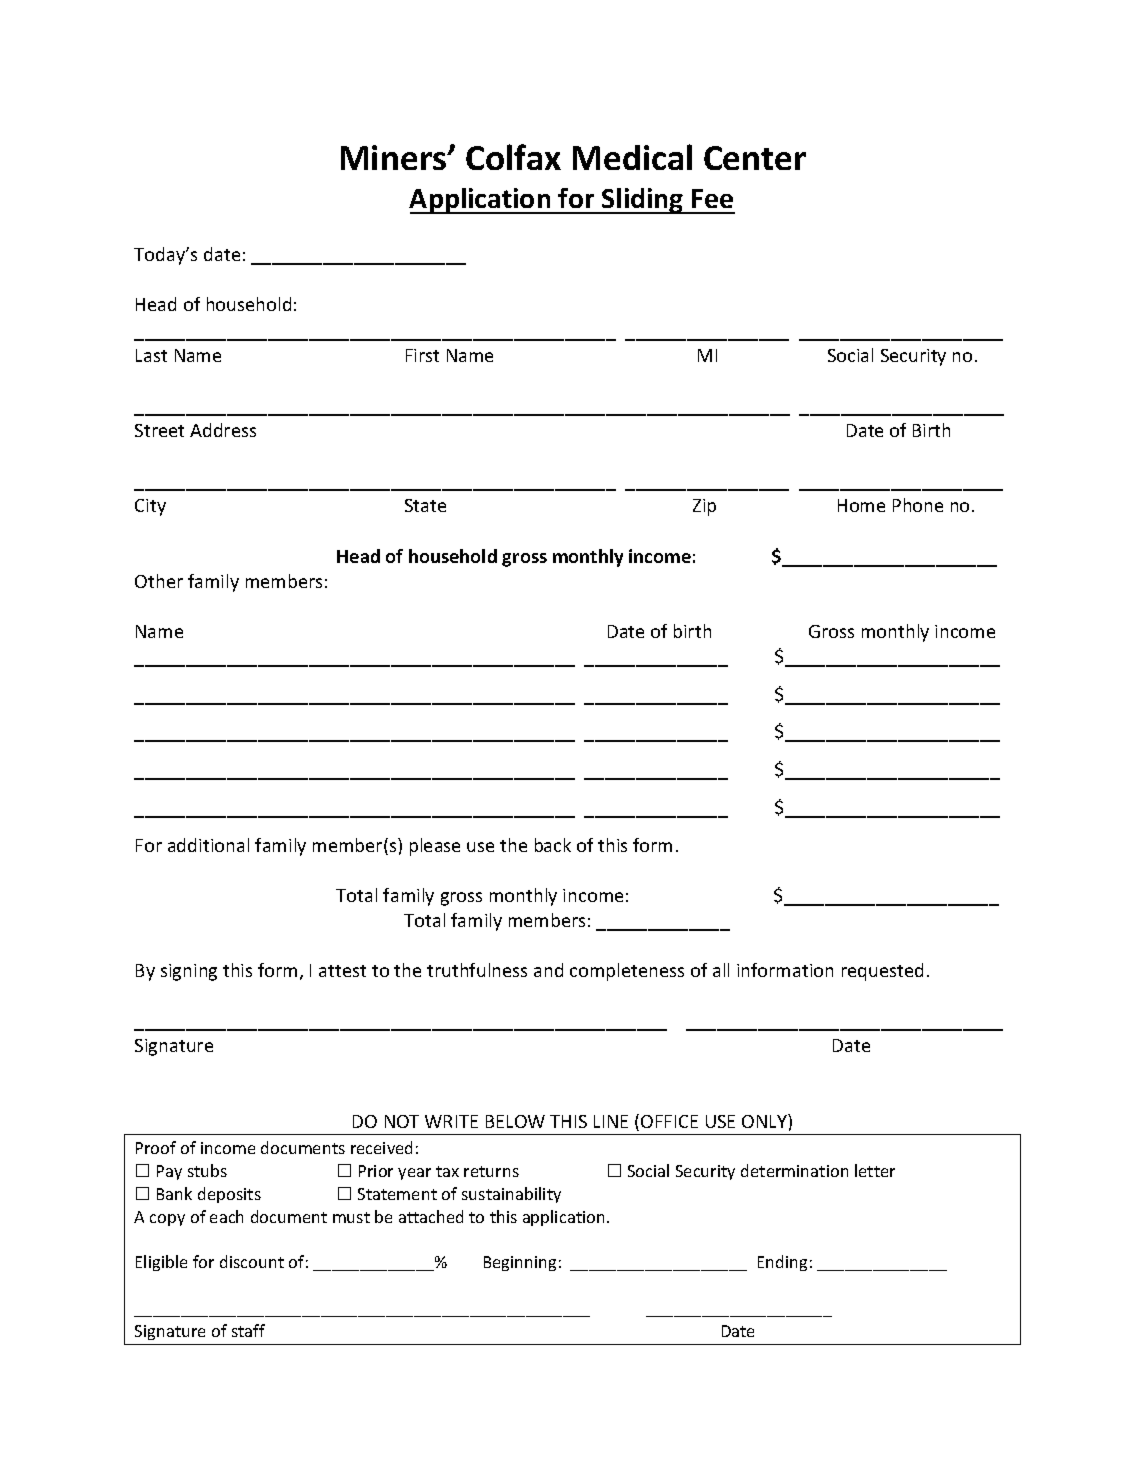 This screenshot has width=1145, height=1482. What do you see at coordinates (755, 158) in the screenshot?
I see `Center` at bounding box center [755, 158].
